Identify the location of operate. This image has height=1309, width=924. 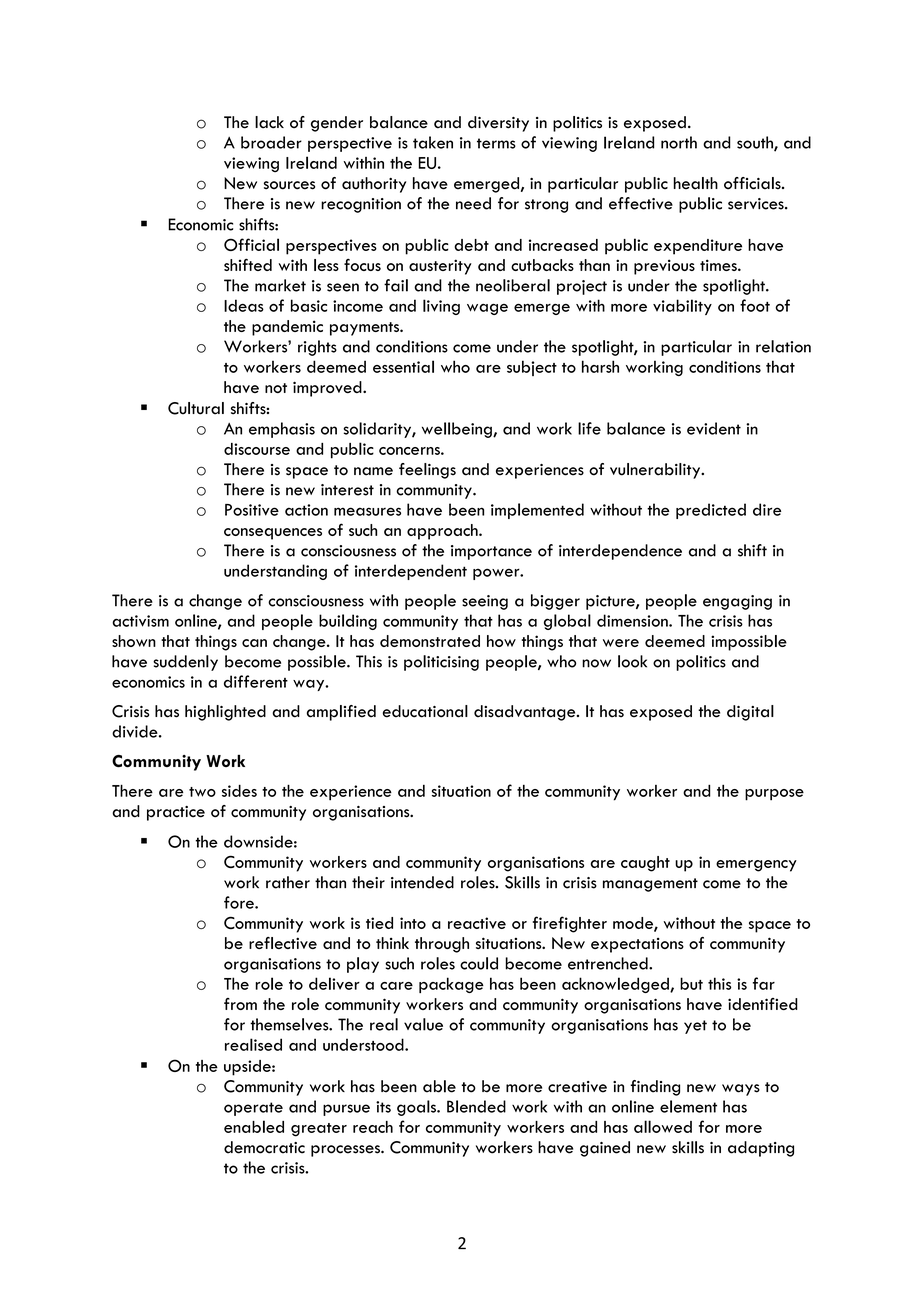
(253, 1109).
